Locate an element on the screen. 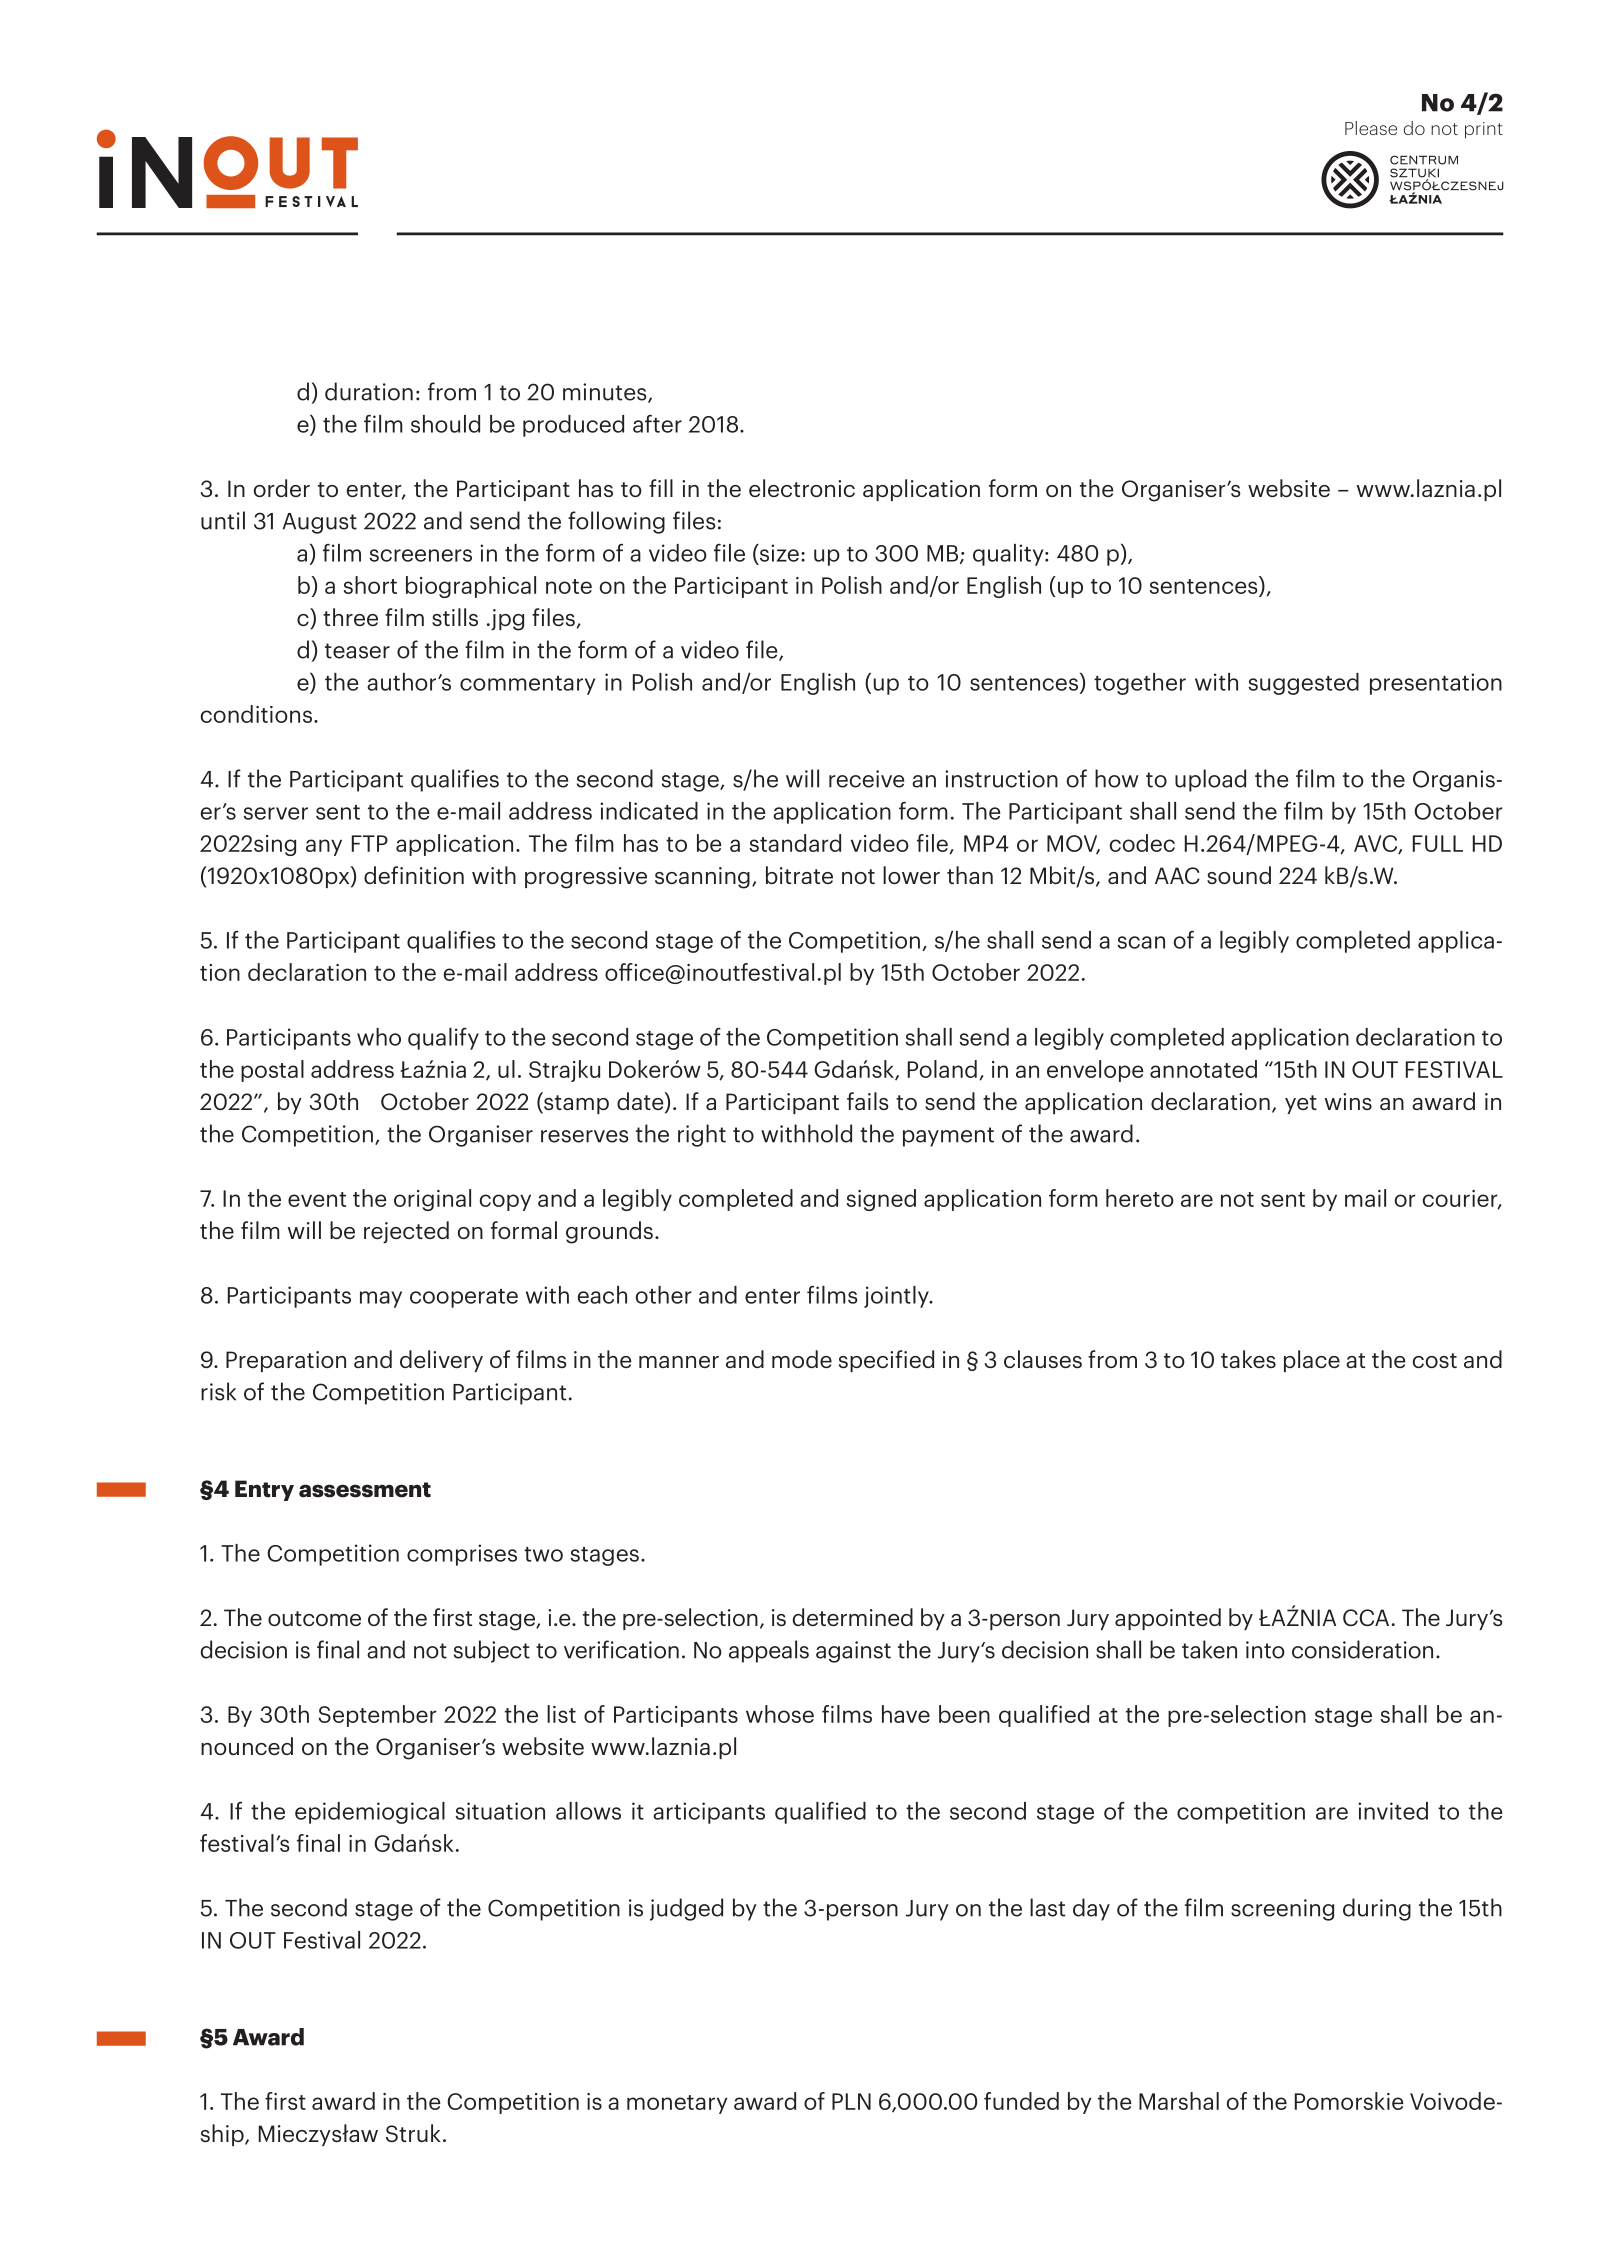 The image size is (1600, 2263). should is located at coordinates (445, 424).
